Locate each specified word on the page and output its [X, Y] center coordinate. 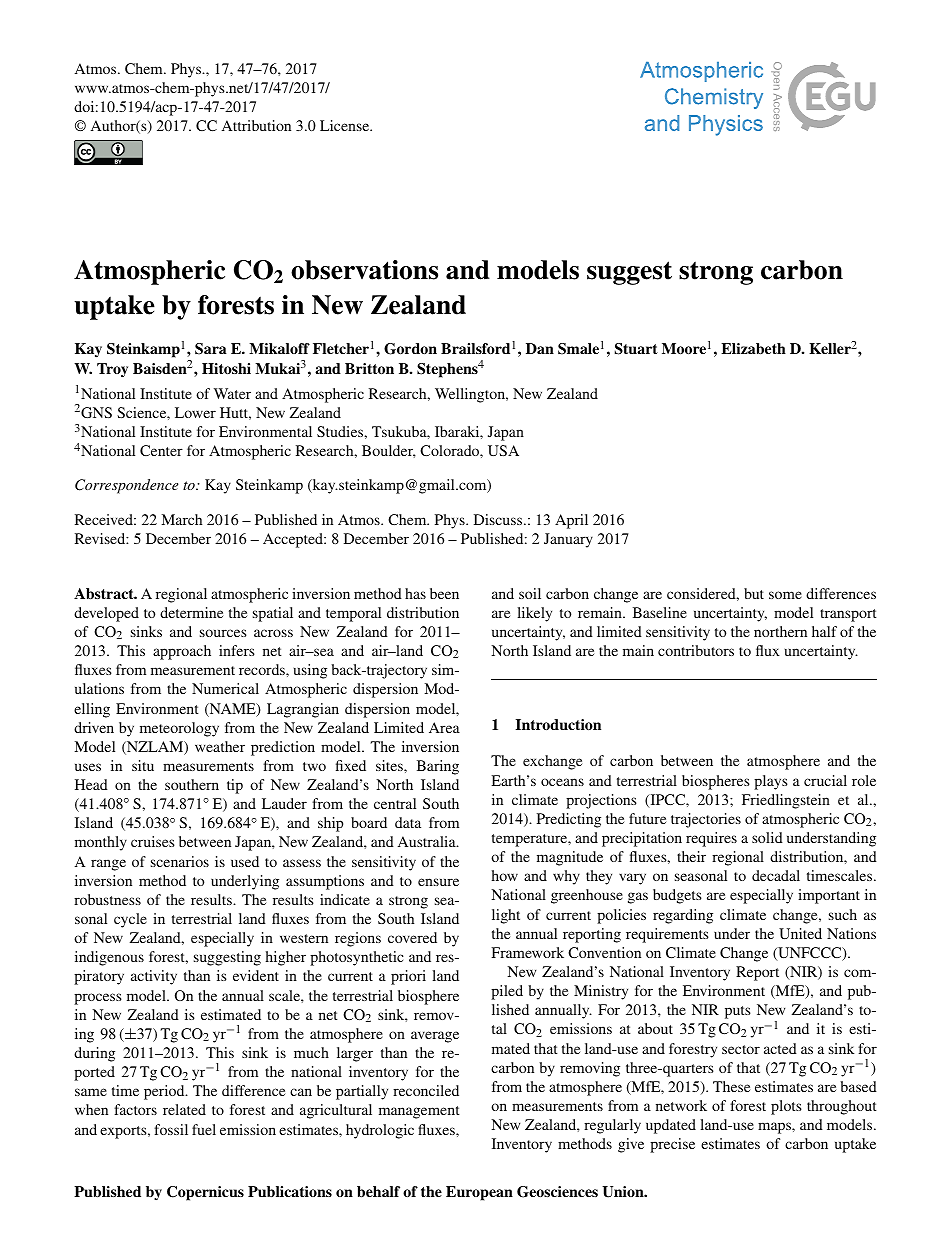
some [785, 595]
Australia [428, 841]
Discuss [499, 519]
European [479, 1193]
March [181, 519]
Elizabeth [753, 348]
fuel [204, 1129]
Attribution [256, 125]
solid [767, 837]
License [346, 125]
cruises [153, 841]
